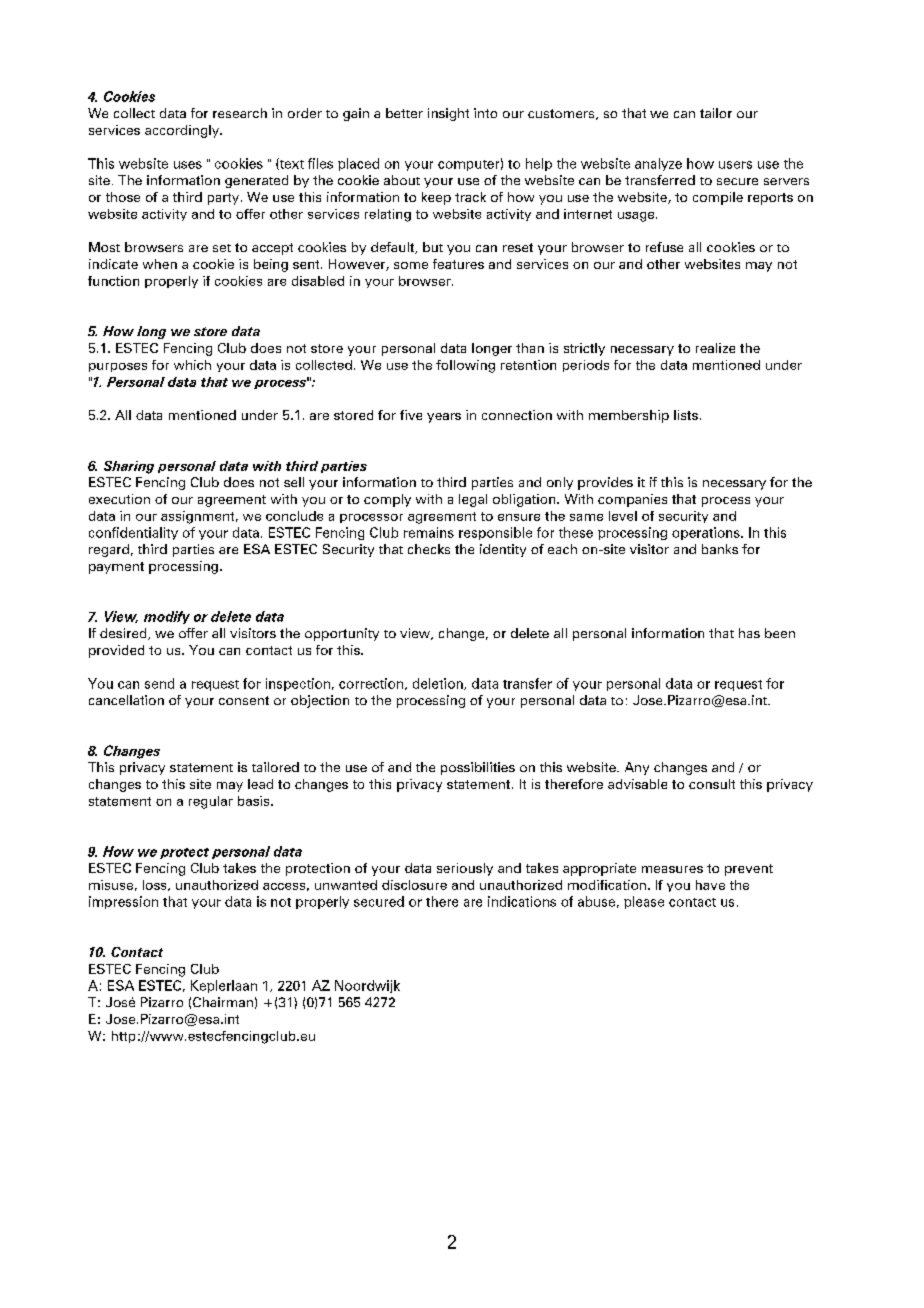  Describe the element at coordinates (429, 549) in the page. I see `checks` at that location.
